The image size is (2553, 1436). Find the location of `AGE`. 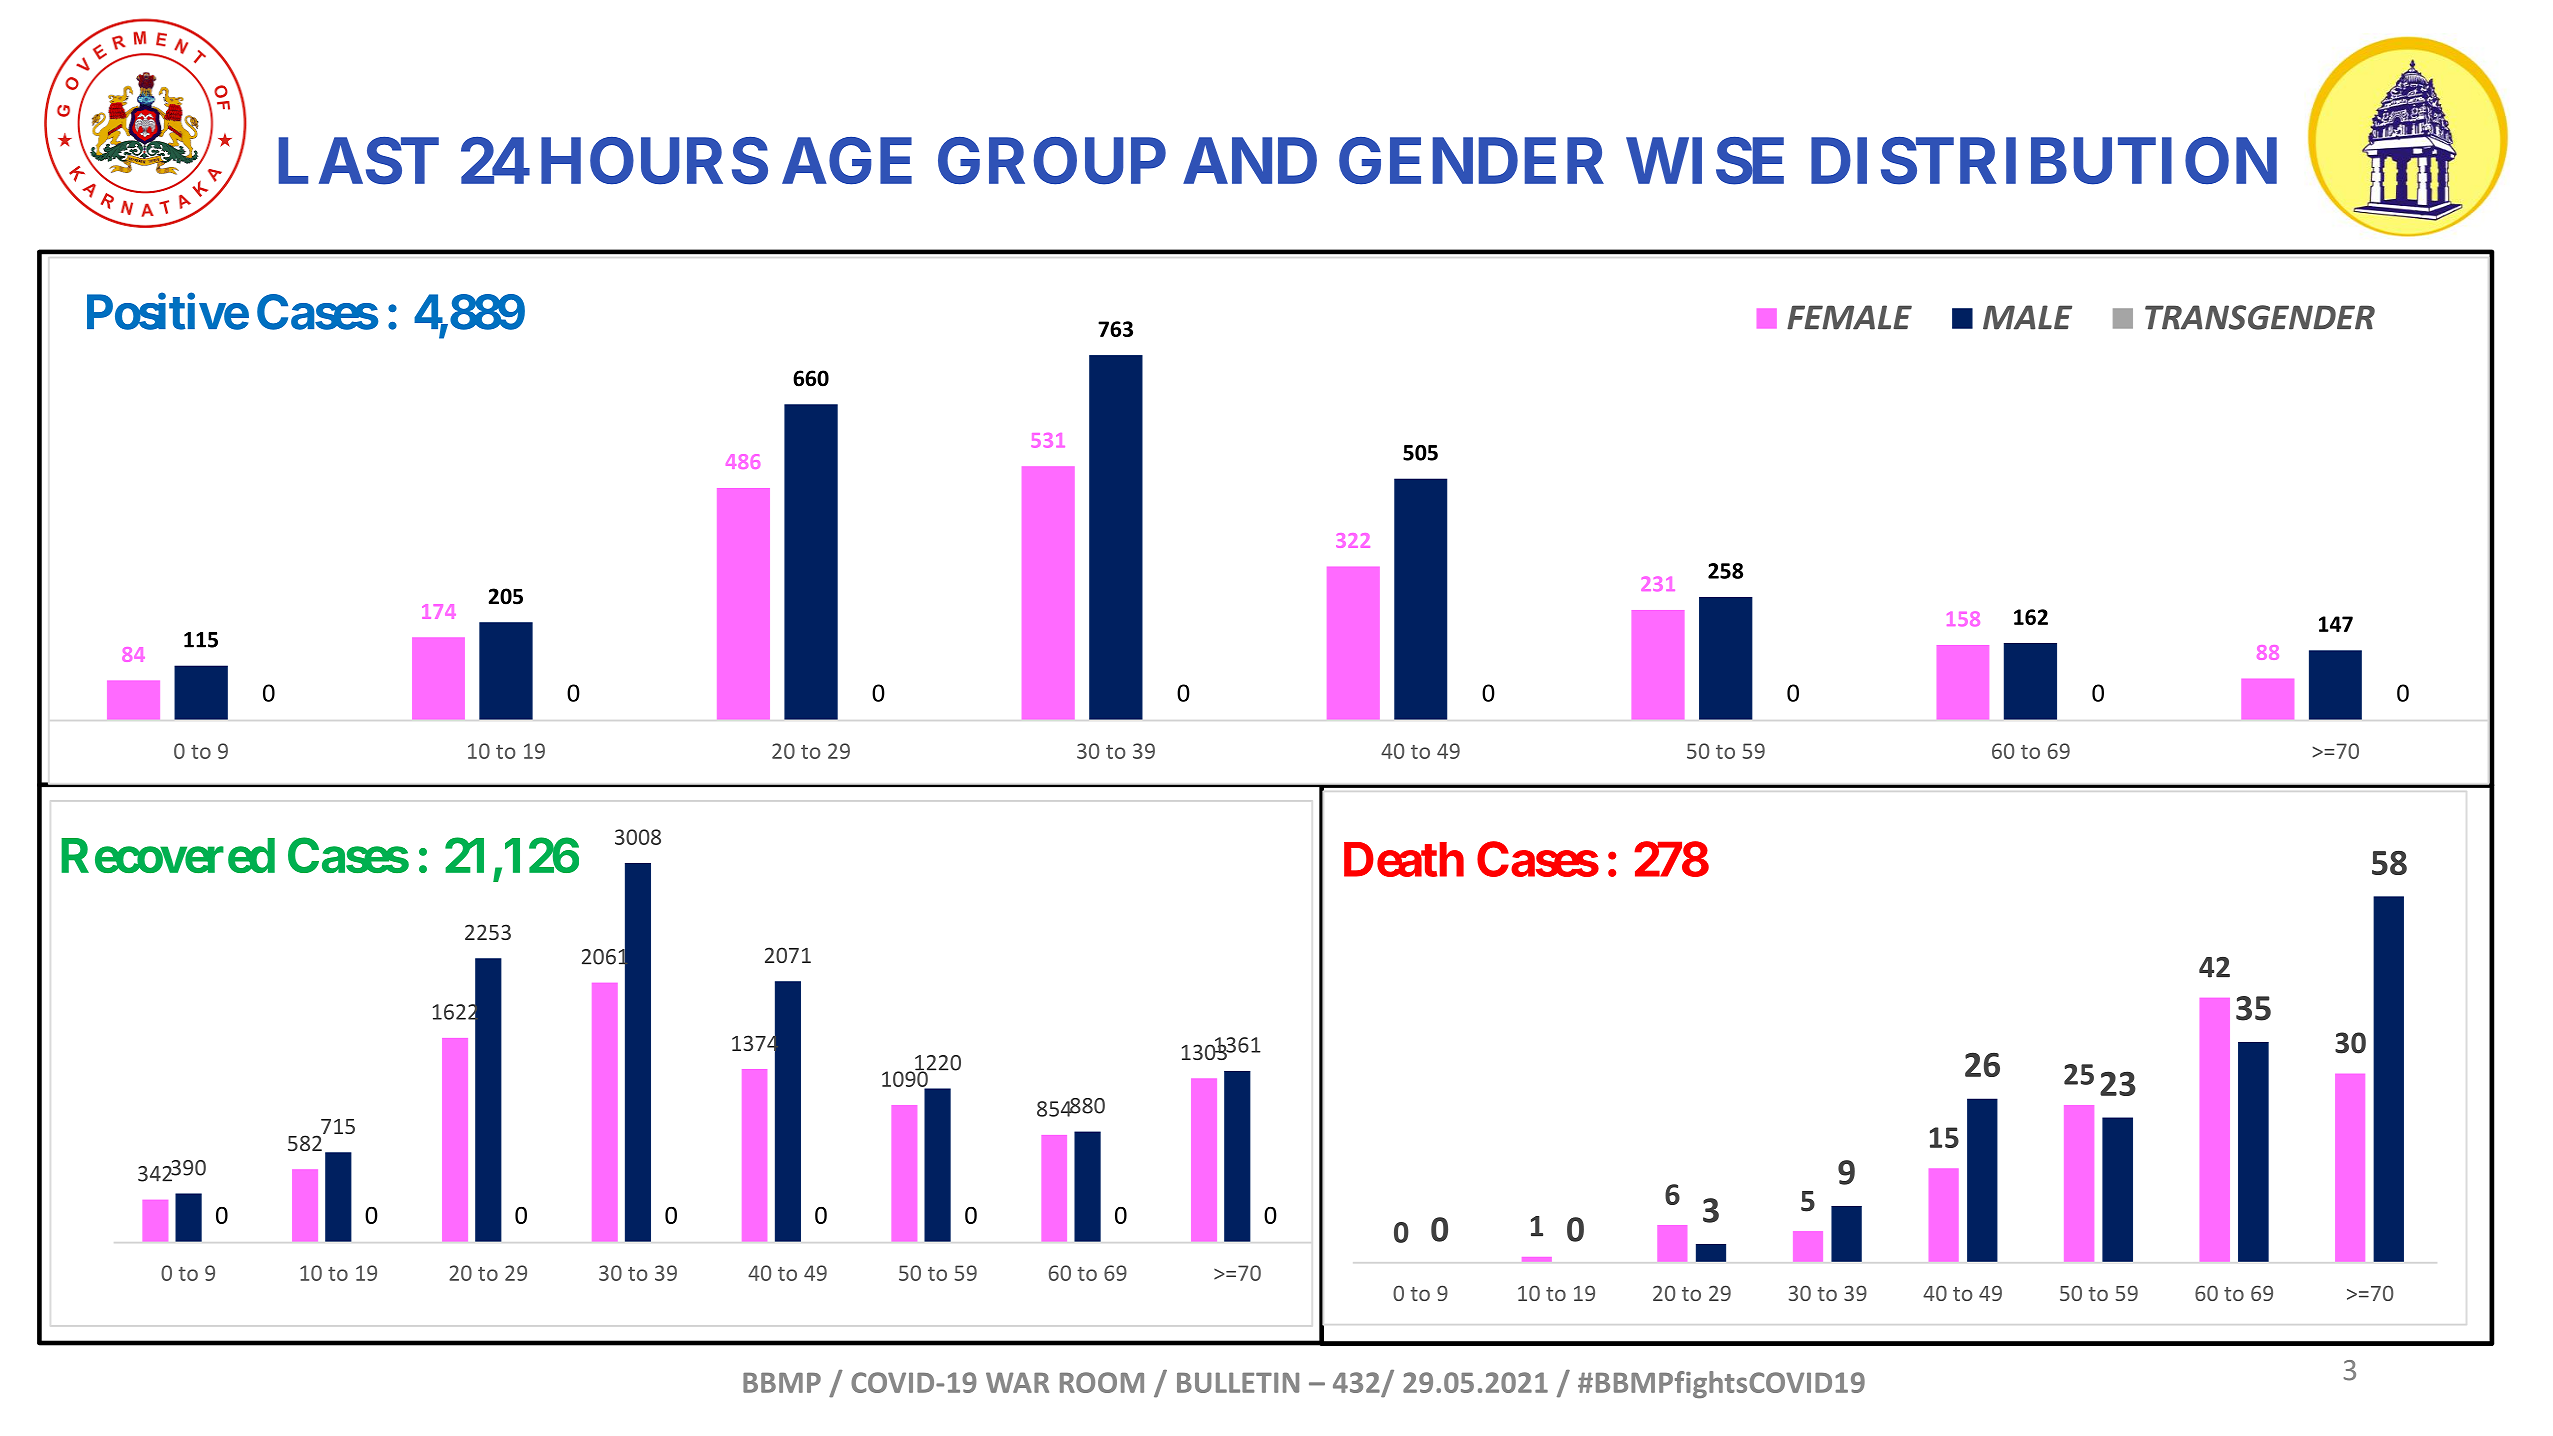

AGE is located at coordinates (847, 161).
